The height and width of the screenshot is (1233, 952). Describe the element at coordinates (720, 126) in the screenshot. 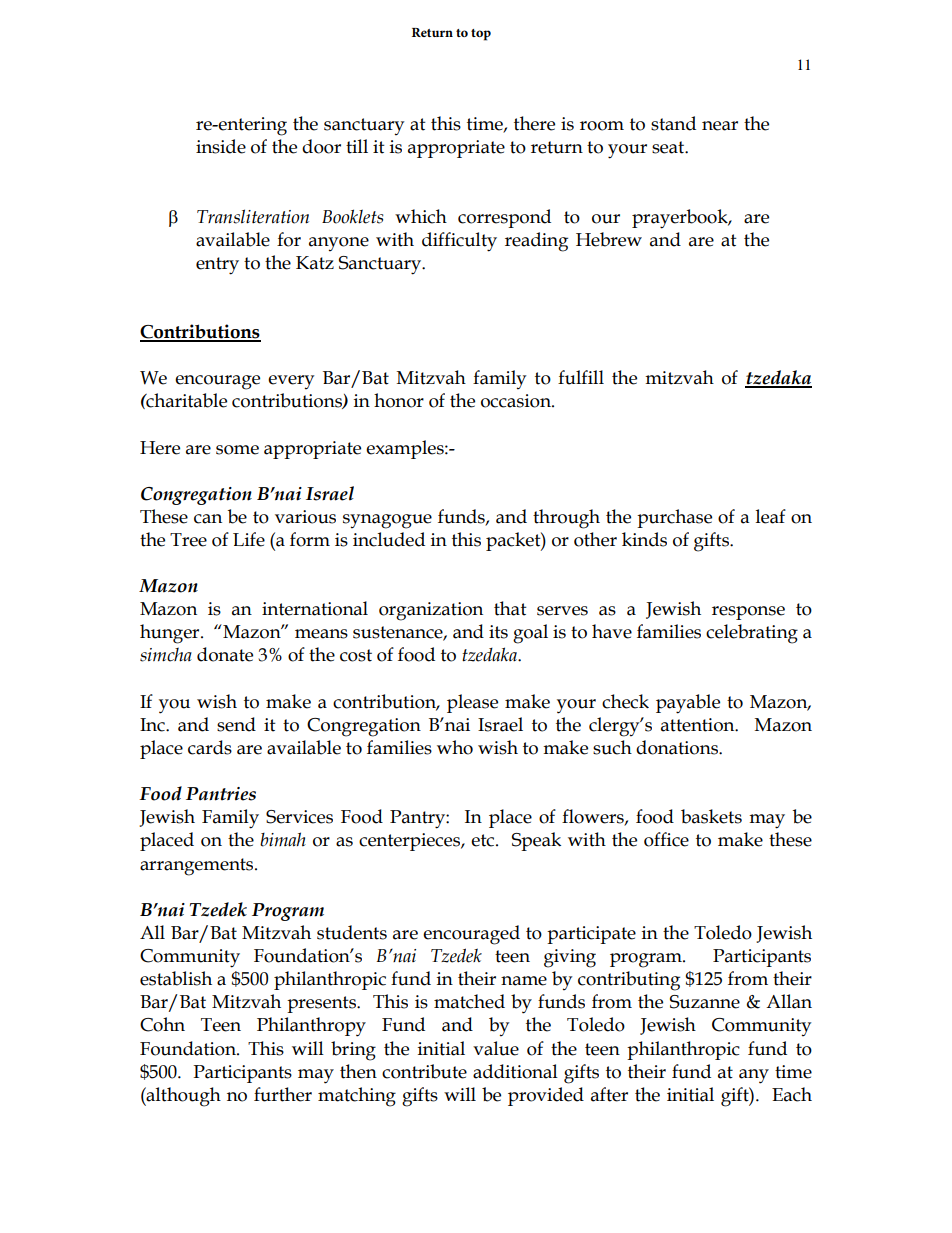

I see `near` at that location.
